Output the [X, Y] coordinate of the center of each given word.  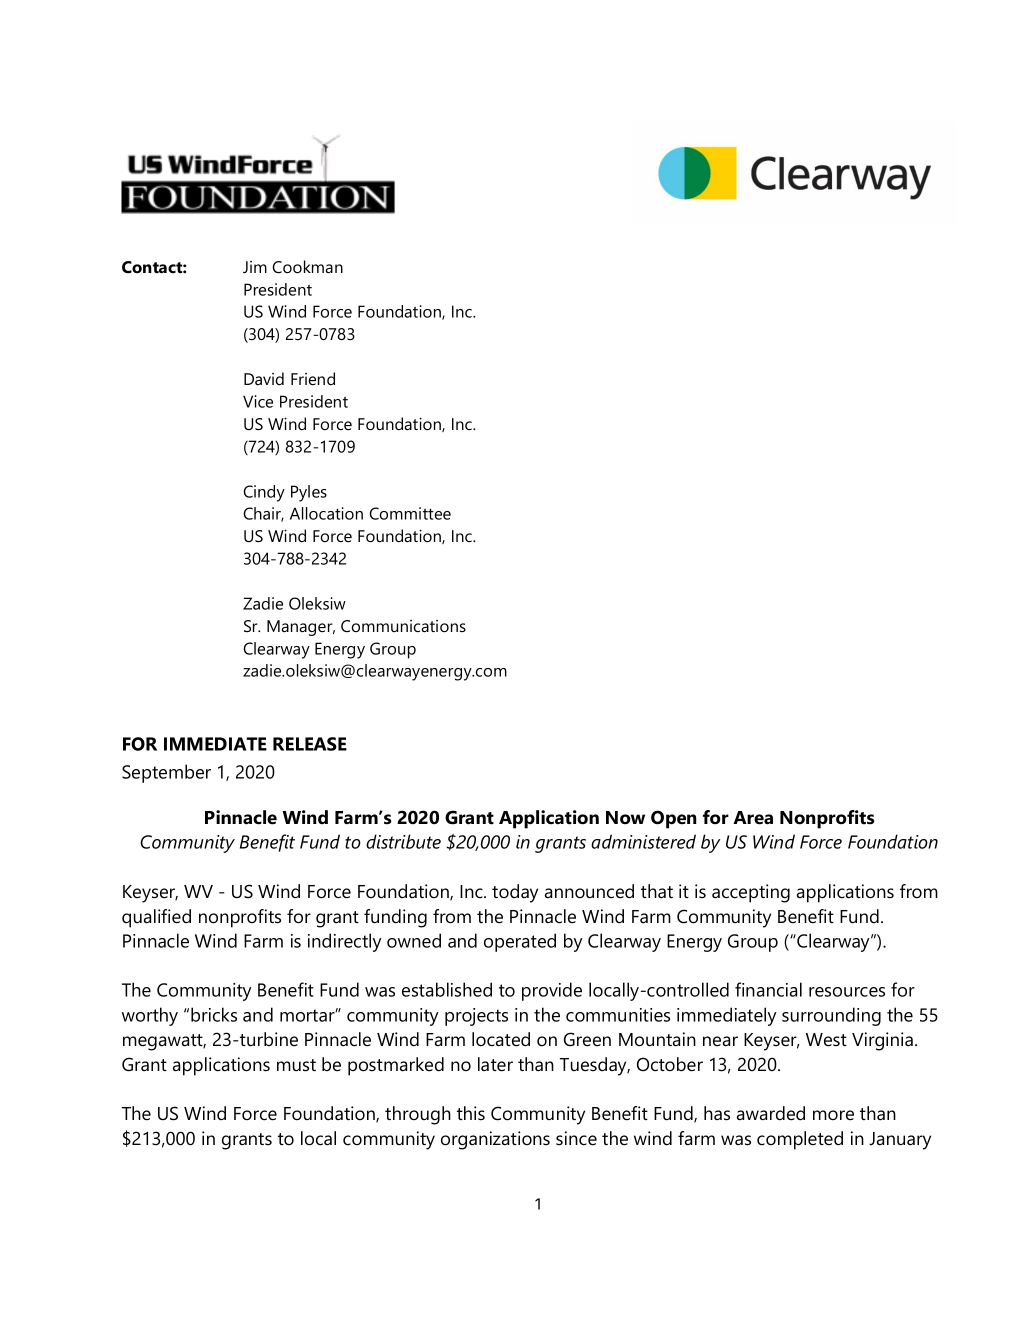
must [296, 1065]
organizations [495, 1140]
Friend [313, 378]
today [515, 893]
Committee [410, 513]
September [166, 773]
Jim [255, 267]
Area [753, 818]
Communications [403, 626]
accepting [751, 893]
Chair [263, 514]
